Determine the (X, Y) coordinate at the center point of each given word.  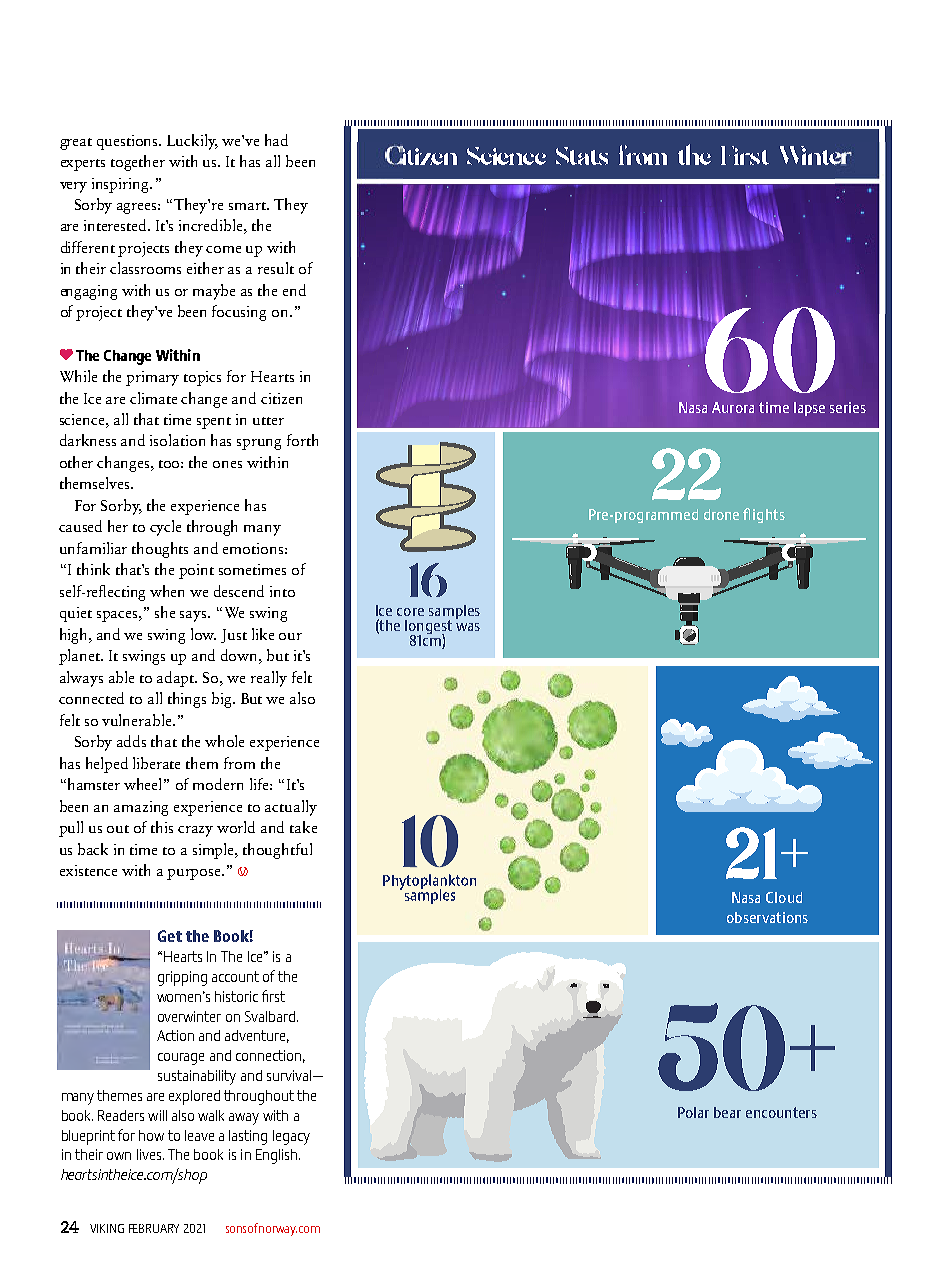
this (162, 827)
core (410, 612)
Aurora (733, 407)
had (276, 140)
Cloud (784, 897)
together (138, 163)
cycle (165, 528)
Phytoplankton (429, 883)
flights (764, 515)
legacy (291, 1137)
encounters (781, 1112)
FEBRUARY (154, 1228)
